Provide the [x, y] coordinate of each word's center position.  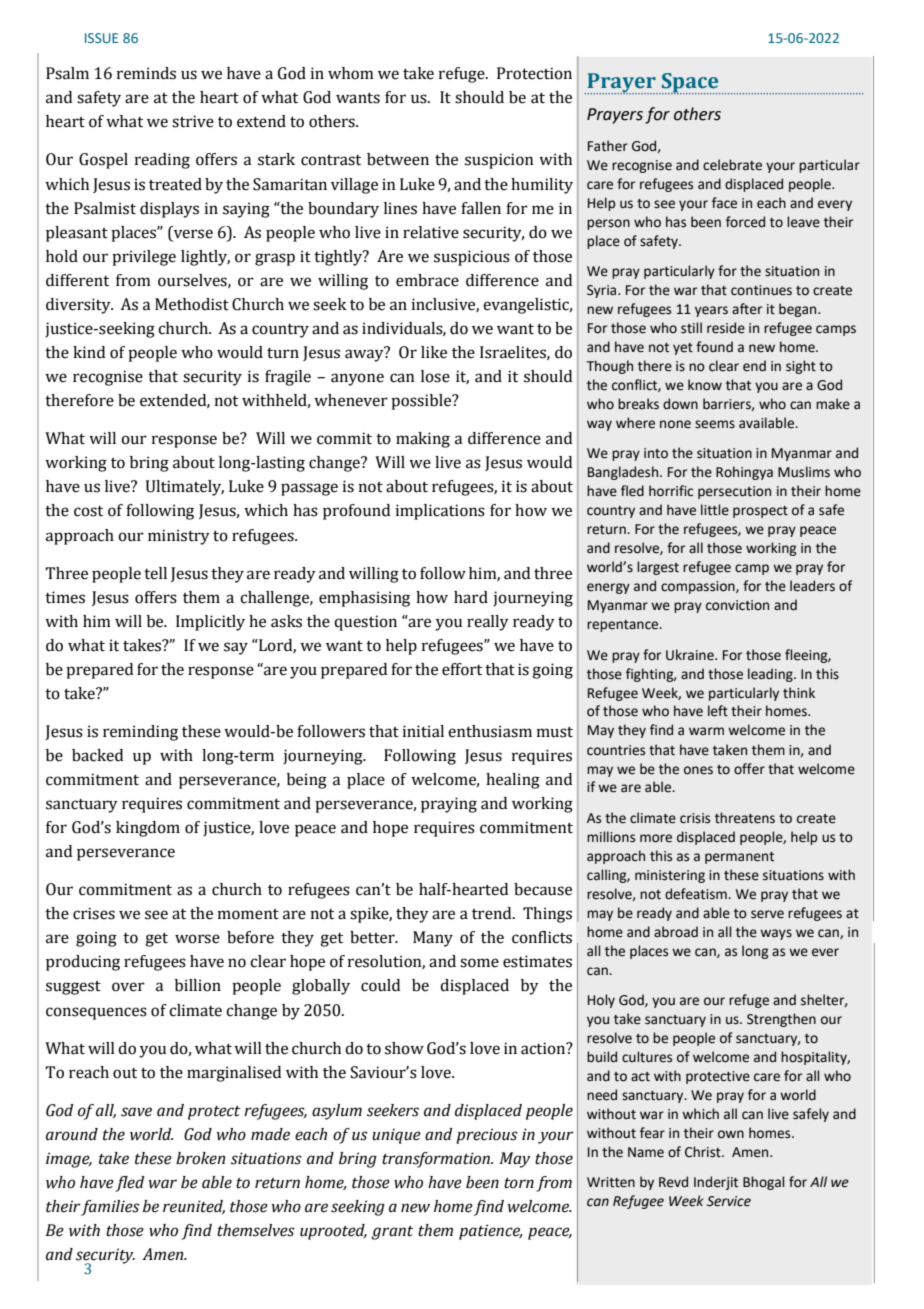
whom [351, 73]
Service [729, 1201]
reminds [146, 73]
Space [689, 84]
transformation [437, 1160]
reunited [194, 1207]
